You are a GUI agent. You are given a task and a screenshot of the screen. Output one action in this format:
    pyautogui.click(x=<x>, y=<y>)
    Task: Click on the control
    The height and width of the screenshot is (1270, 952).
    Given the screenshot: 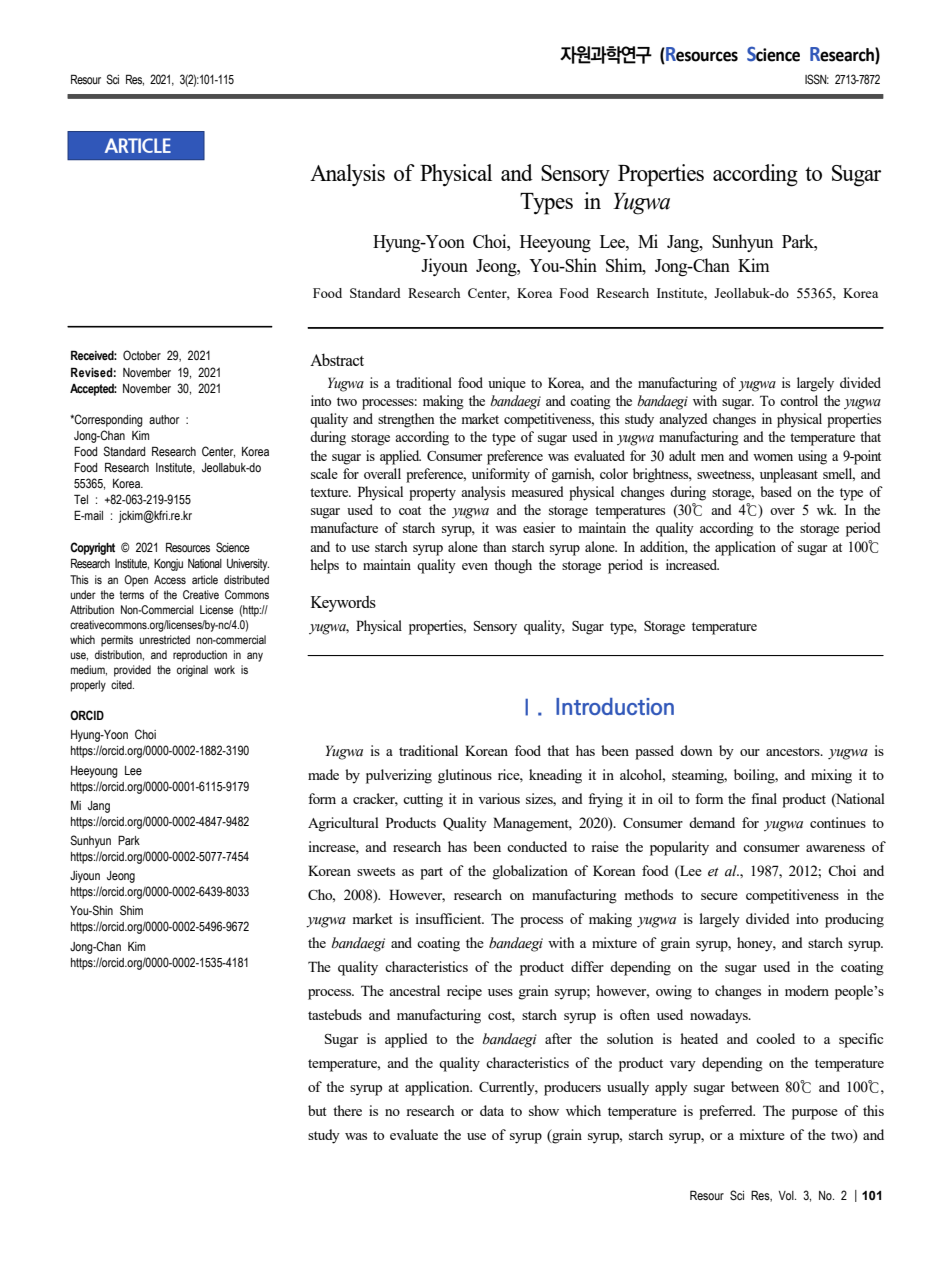 What is the action you would take?
    pyautogui.click(x=799, y=400)
